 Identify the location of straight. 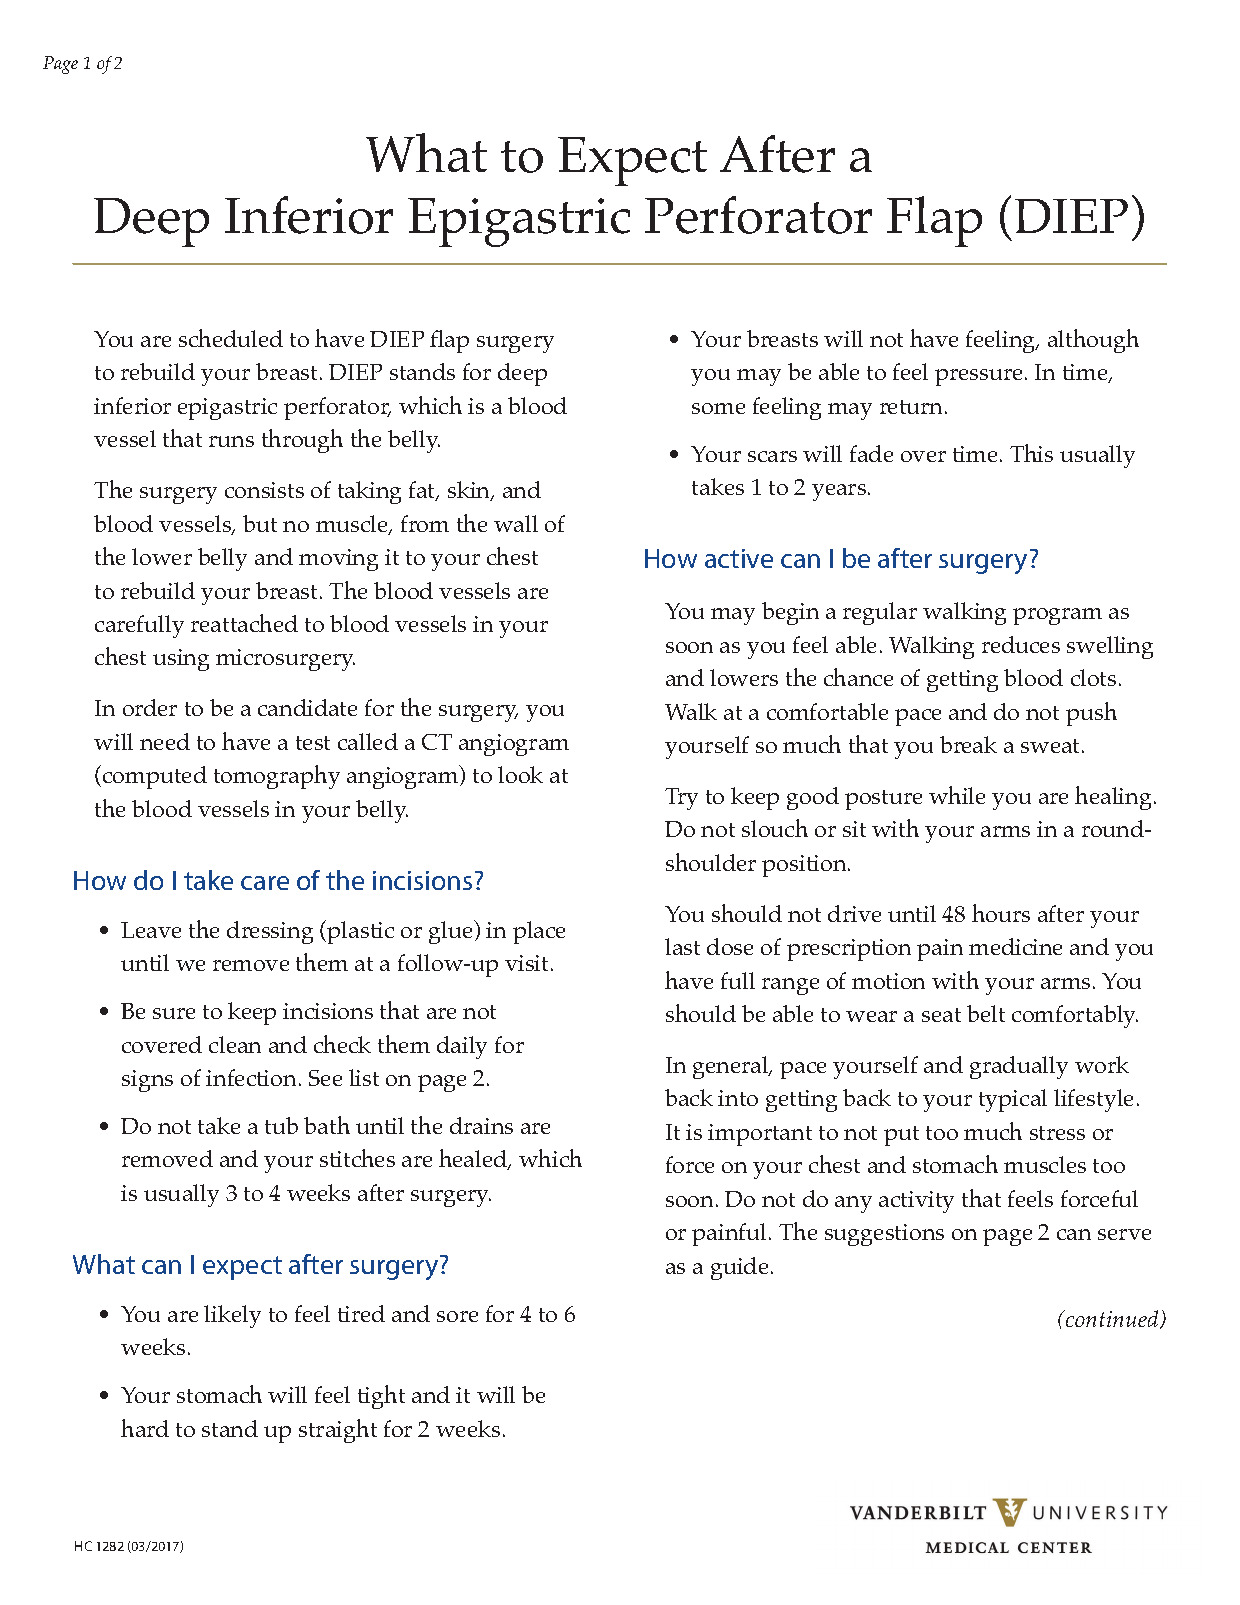
(338, 1431).
